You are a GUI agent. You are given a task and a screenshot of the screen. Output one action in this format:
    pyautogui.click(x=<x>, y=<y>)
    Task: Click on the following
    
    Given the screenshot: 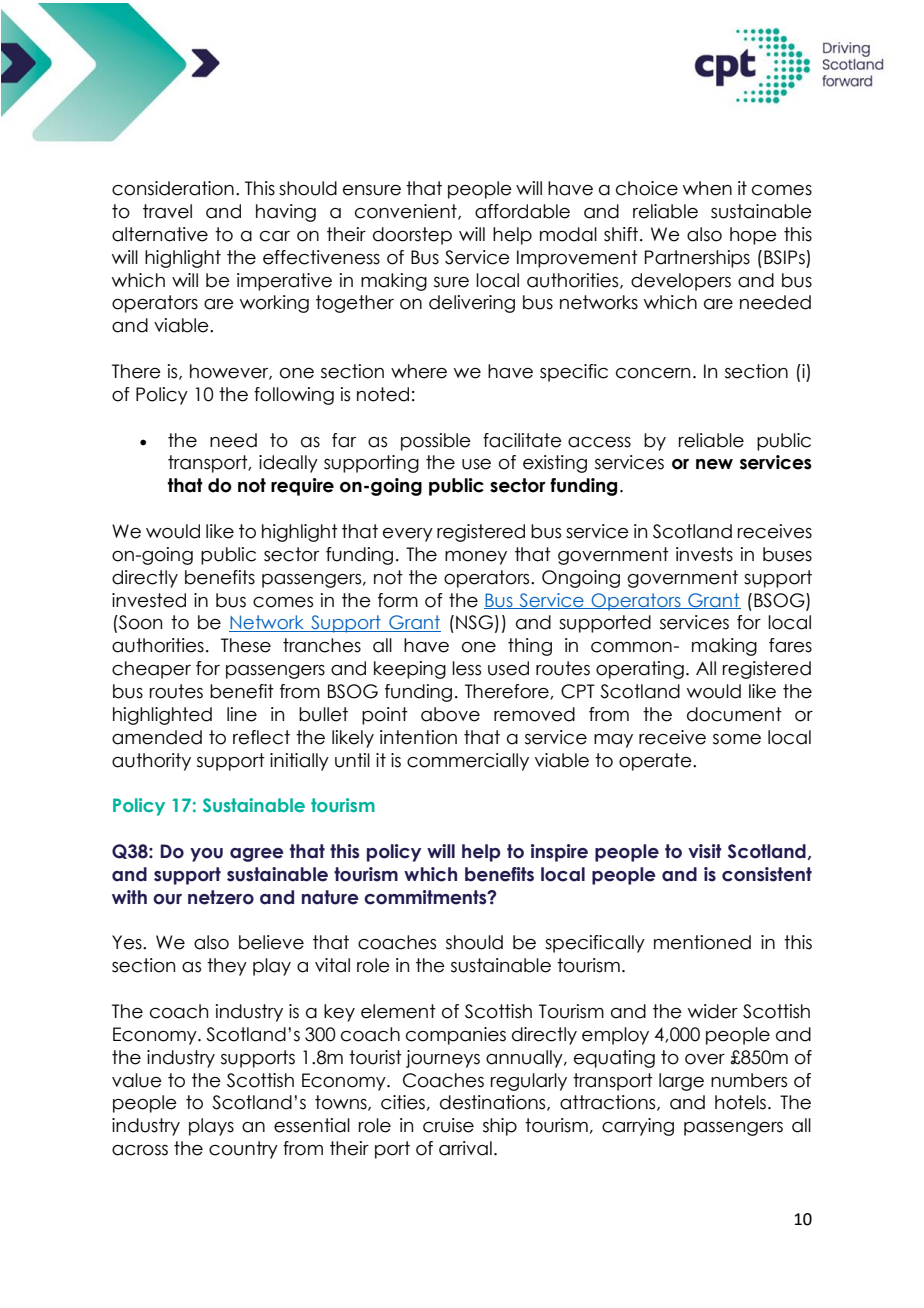 What is the action you would take?
    pyautogui.click(x=294, y=396)
